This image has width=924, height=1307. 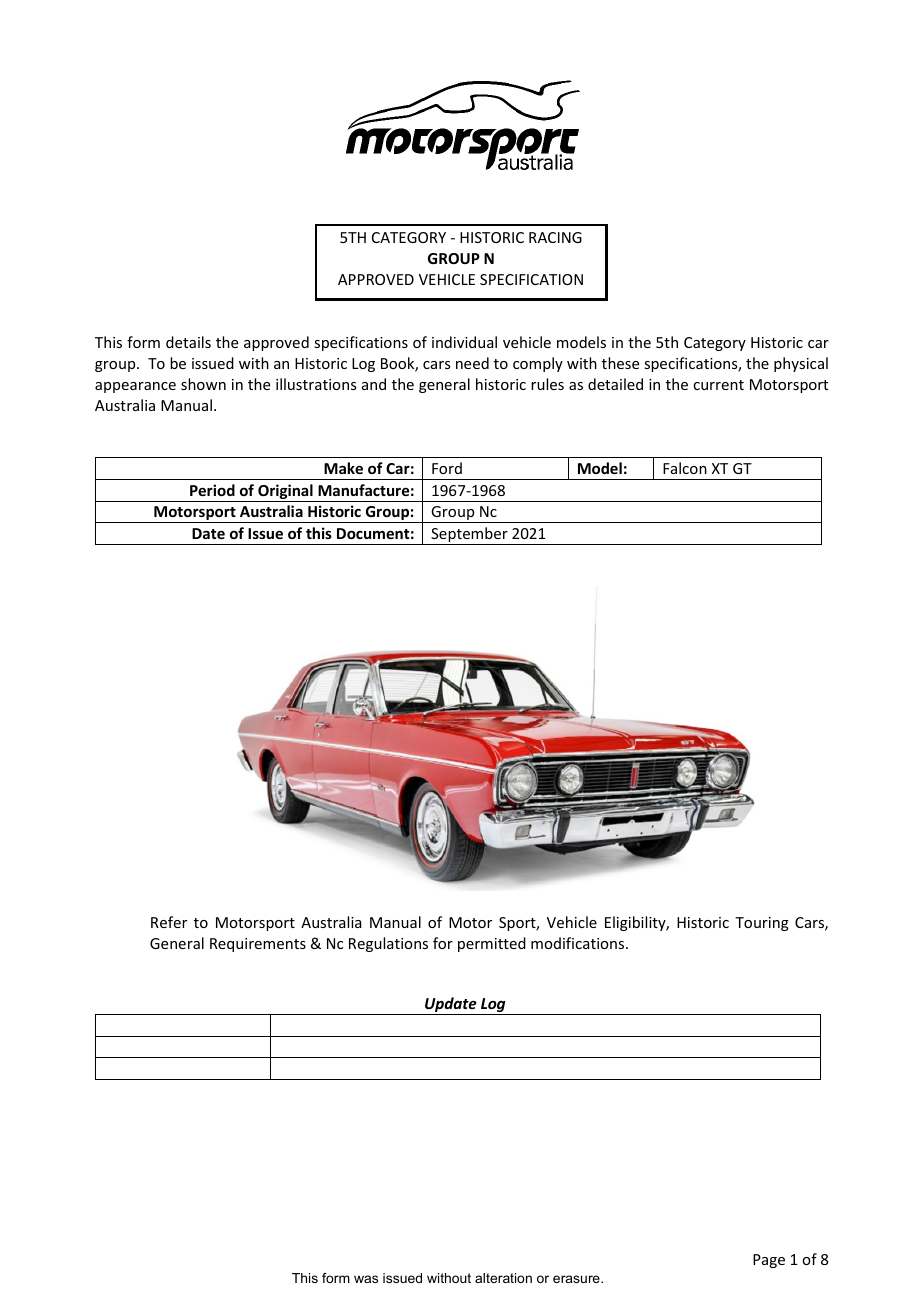 What do you see at coordinates (769, 1261) in the image?
I see `Page` at bounding box center [769, 1261].
